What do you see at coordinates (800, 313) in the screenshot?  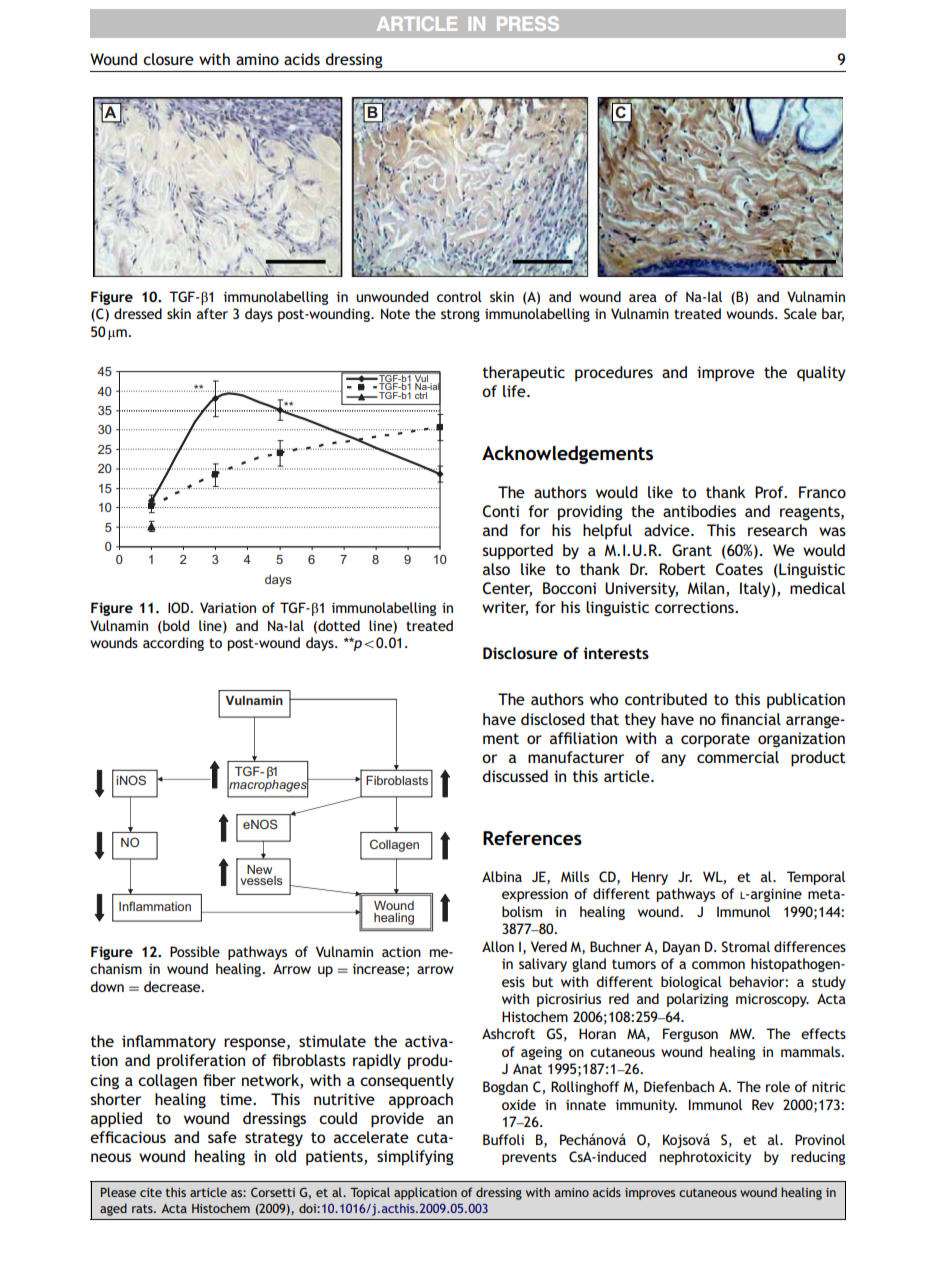 I see `Scale` at bounding box center [800, 313].
